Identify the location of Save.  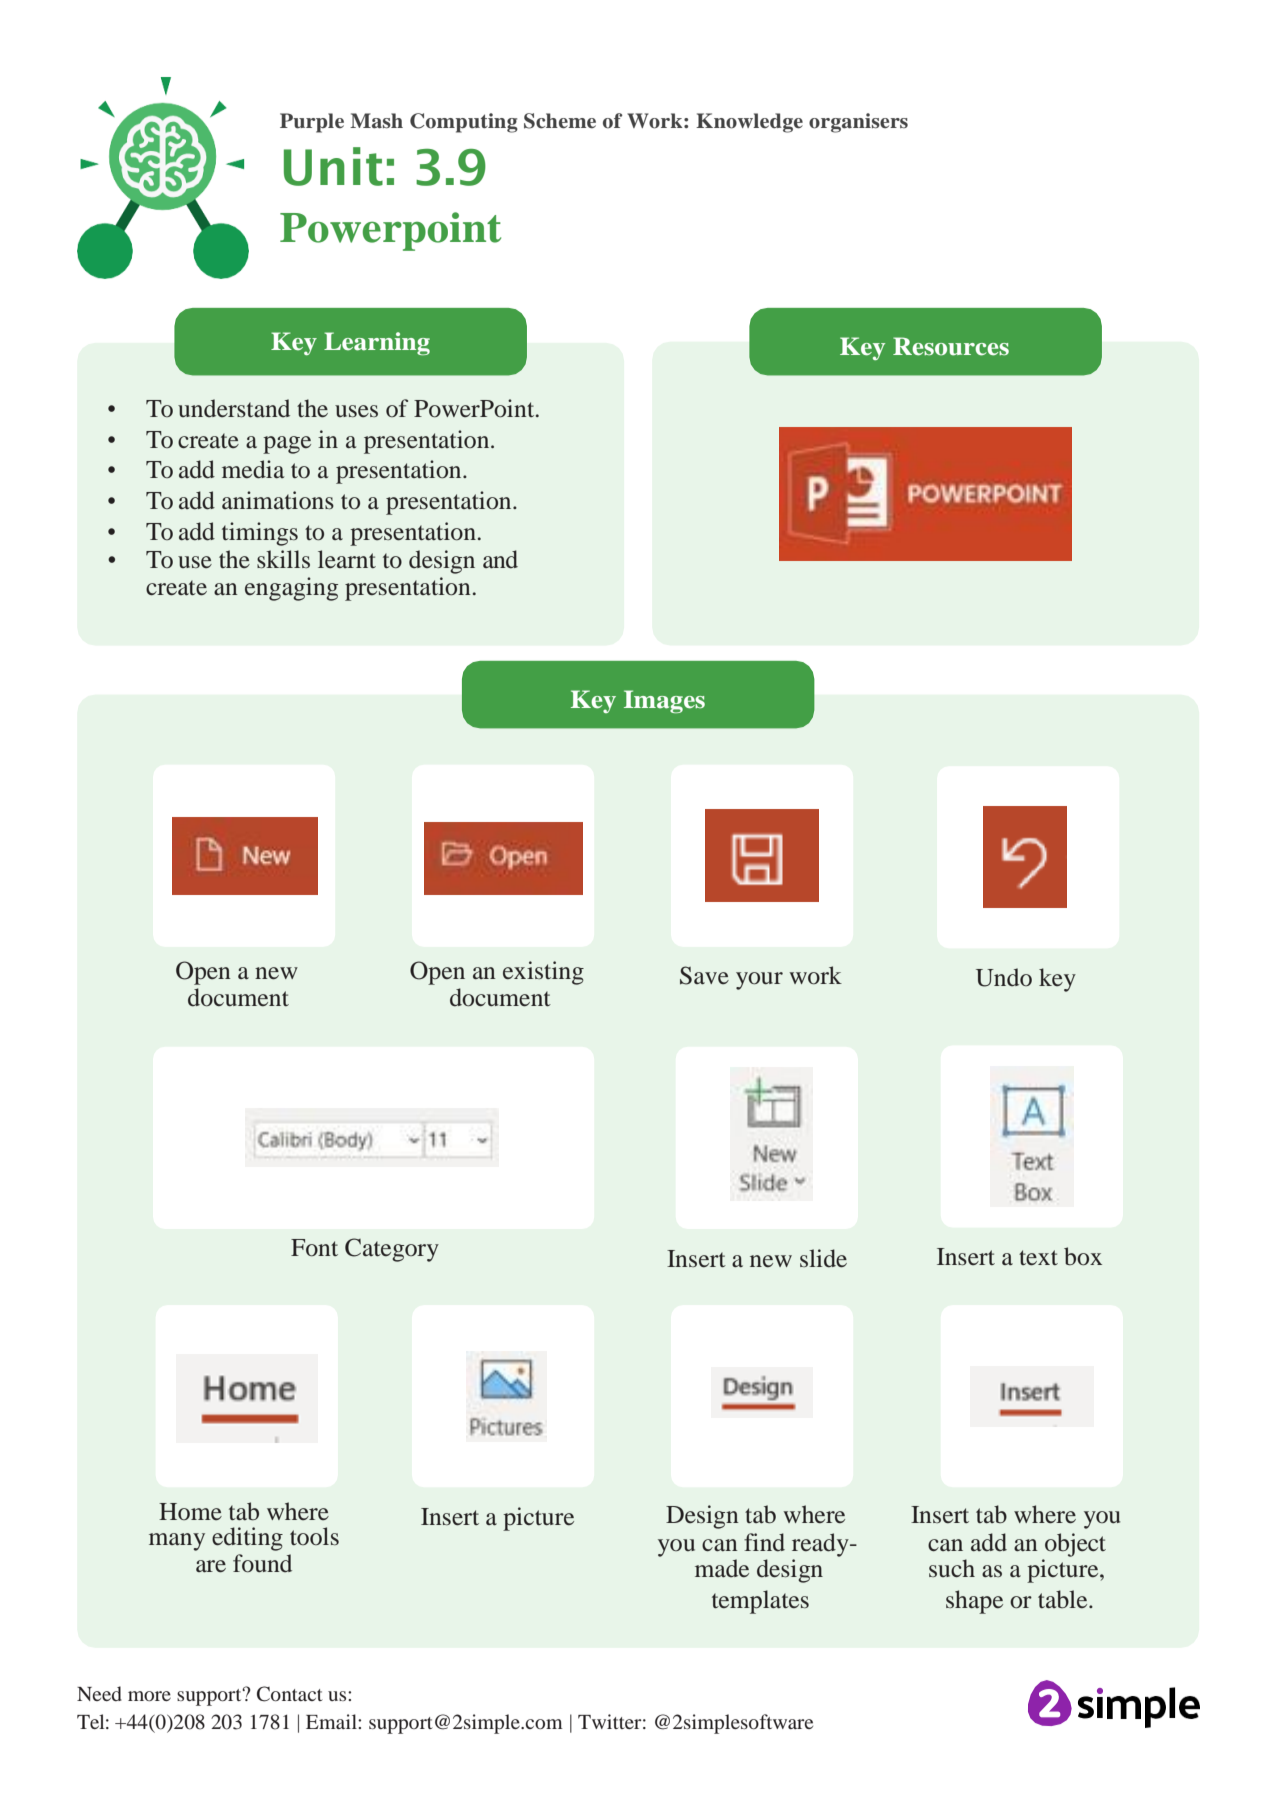
(704, 975).
